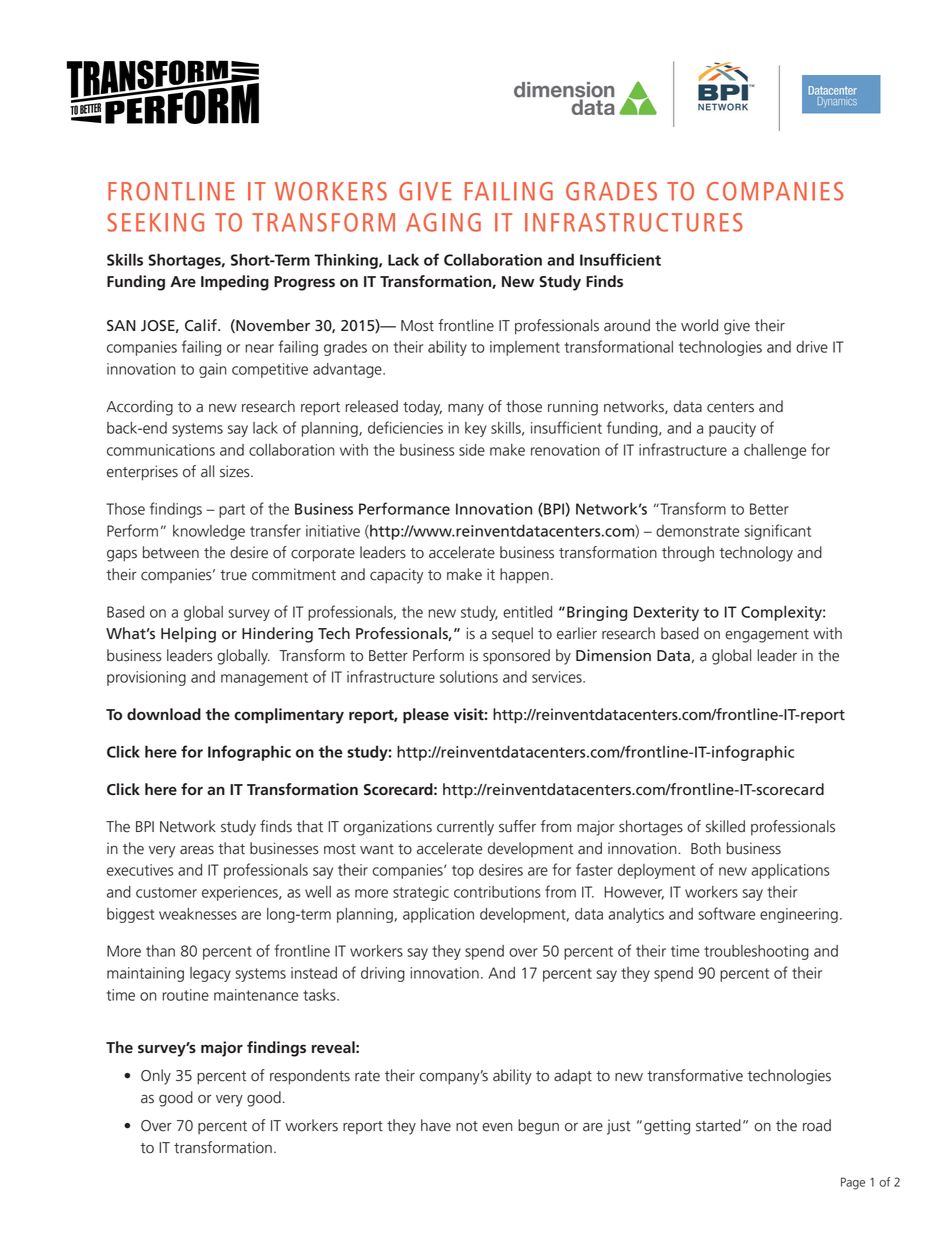  I want to click on solutions, so click(469, 677).
